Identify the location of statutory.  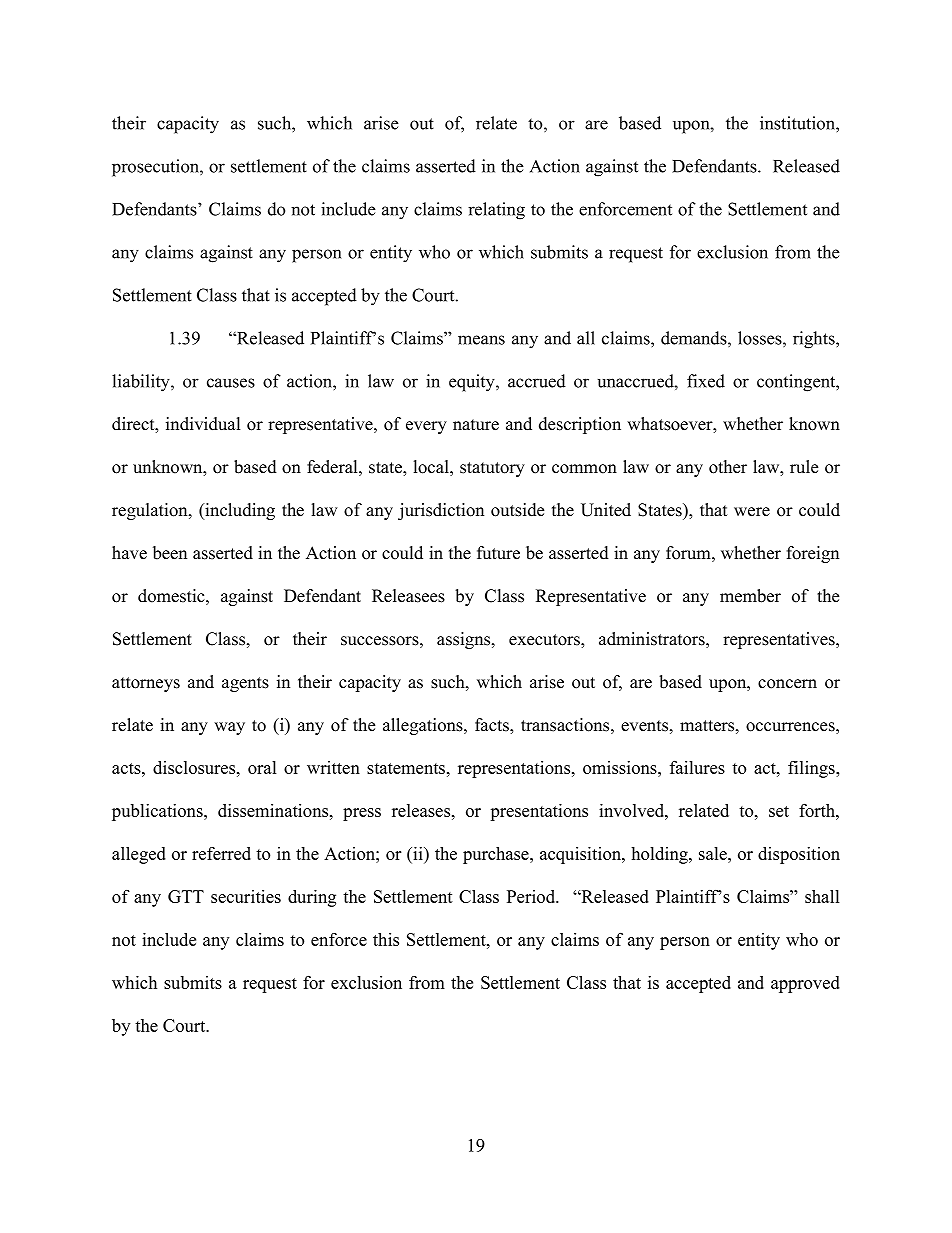
(492, 469).
